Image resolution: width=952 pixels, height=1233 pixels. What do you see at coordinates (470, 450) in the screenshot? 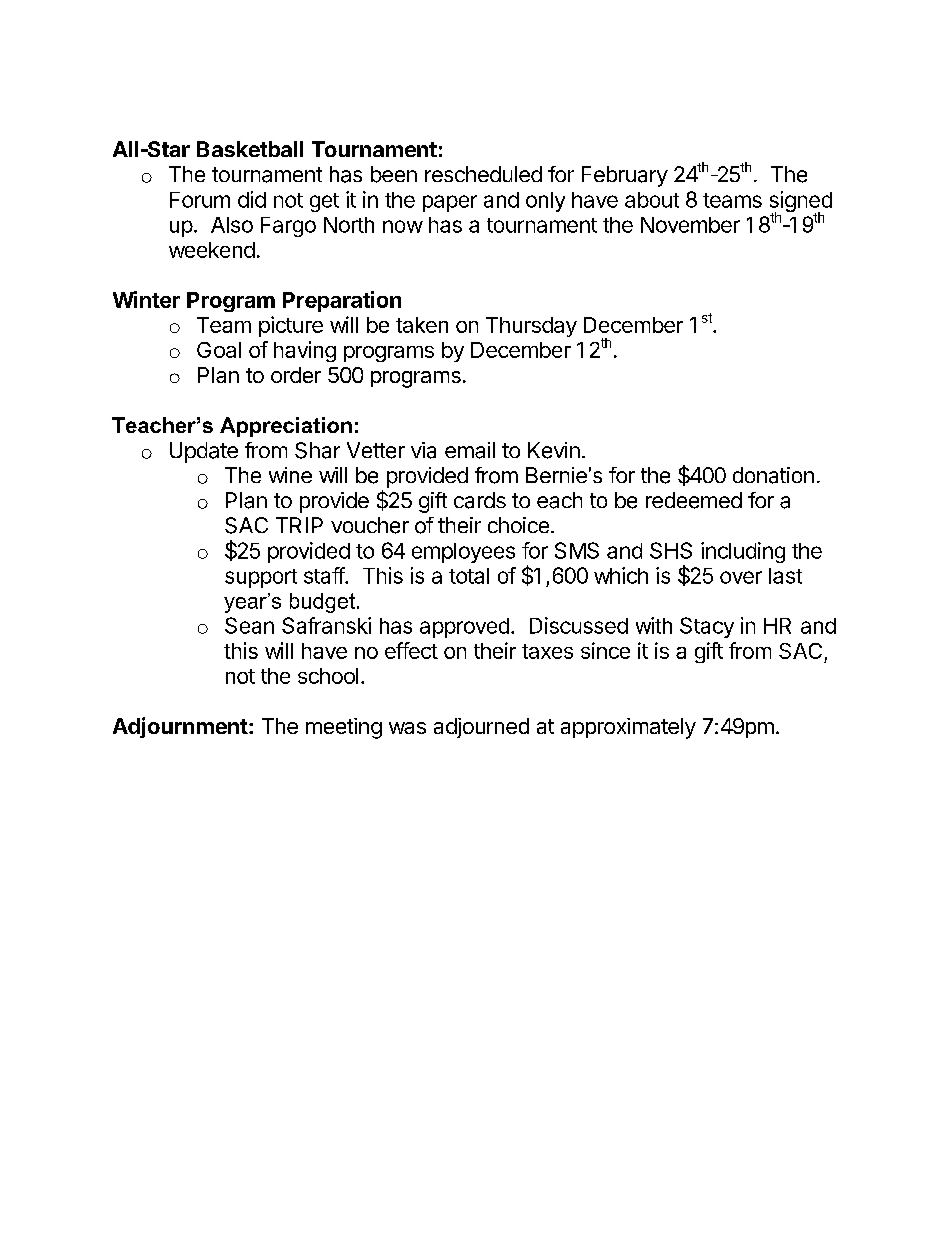
I see `email` at bounding box center [470, 450].
